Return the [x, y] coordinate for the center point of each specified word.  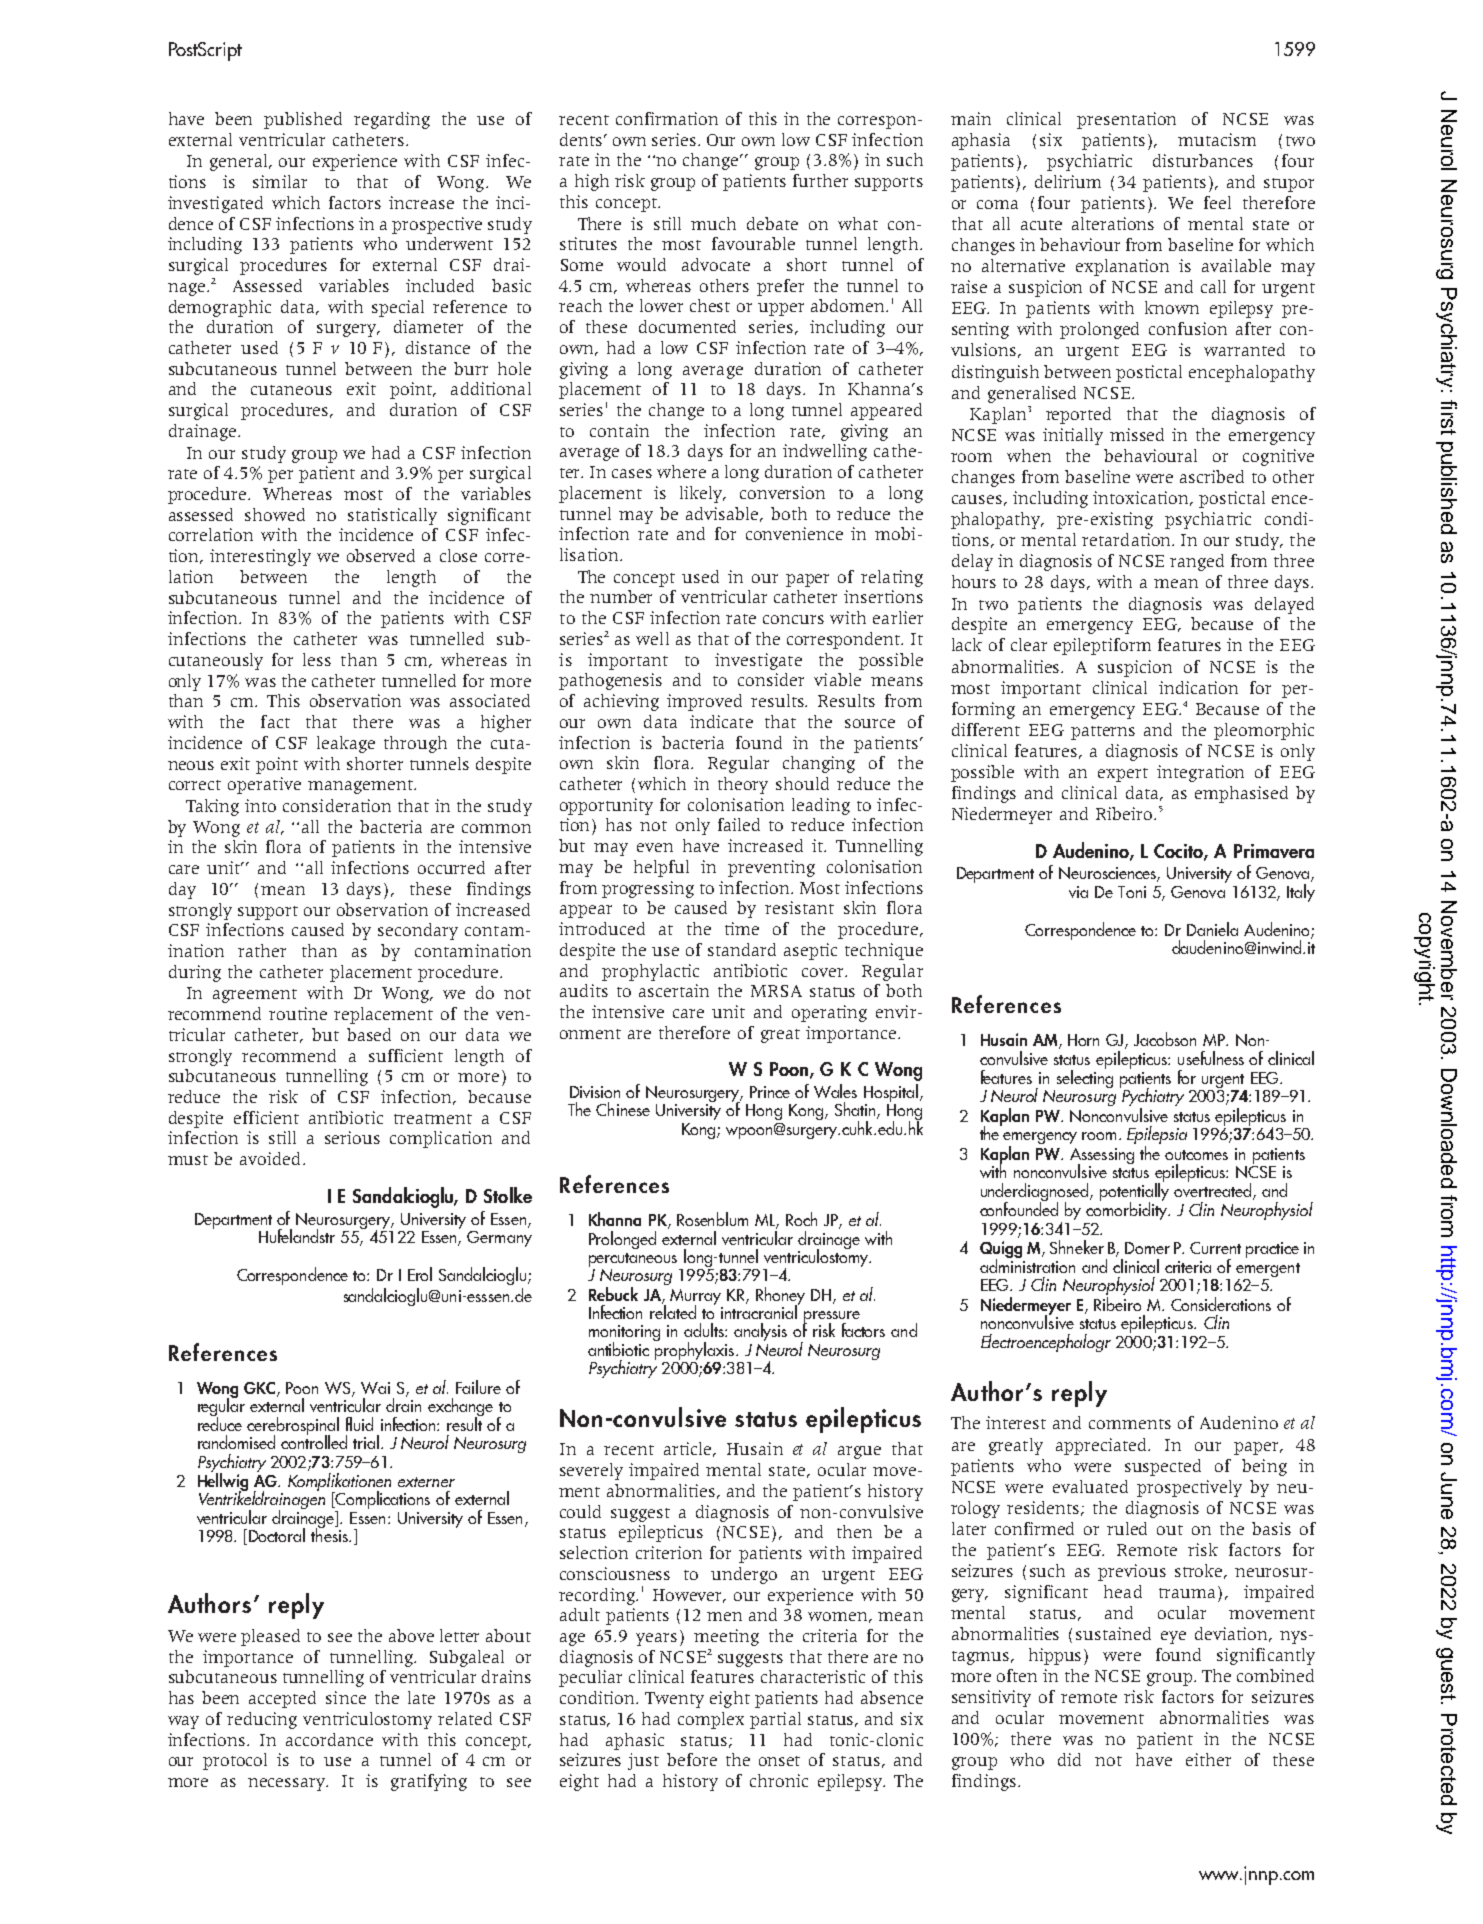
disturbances [1203, 160]
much [713, 223]
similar [280, 181]
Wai [375, 1388]
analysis [760, 1332]
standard [742, 949]
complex [711, 1720]
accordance [329, 1739]
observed [381, 555]
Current [1215, 1248]
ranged [1197, 562]
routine [298, 1013]
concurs [793, 619]
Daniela [1212, 929]
